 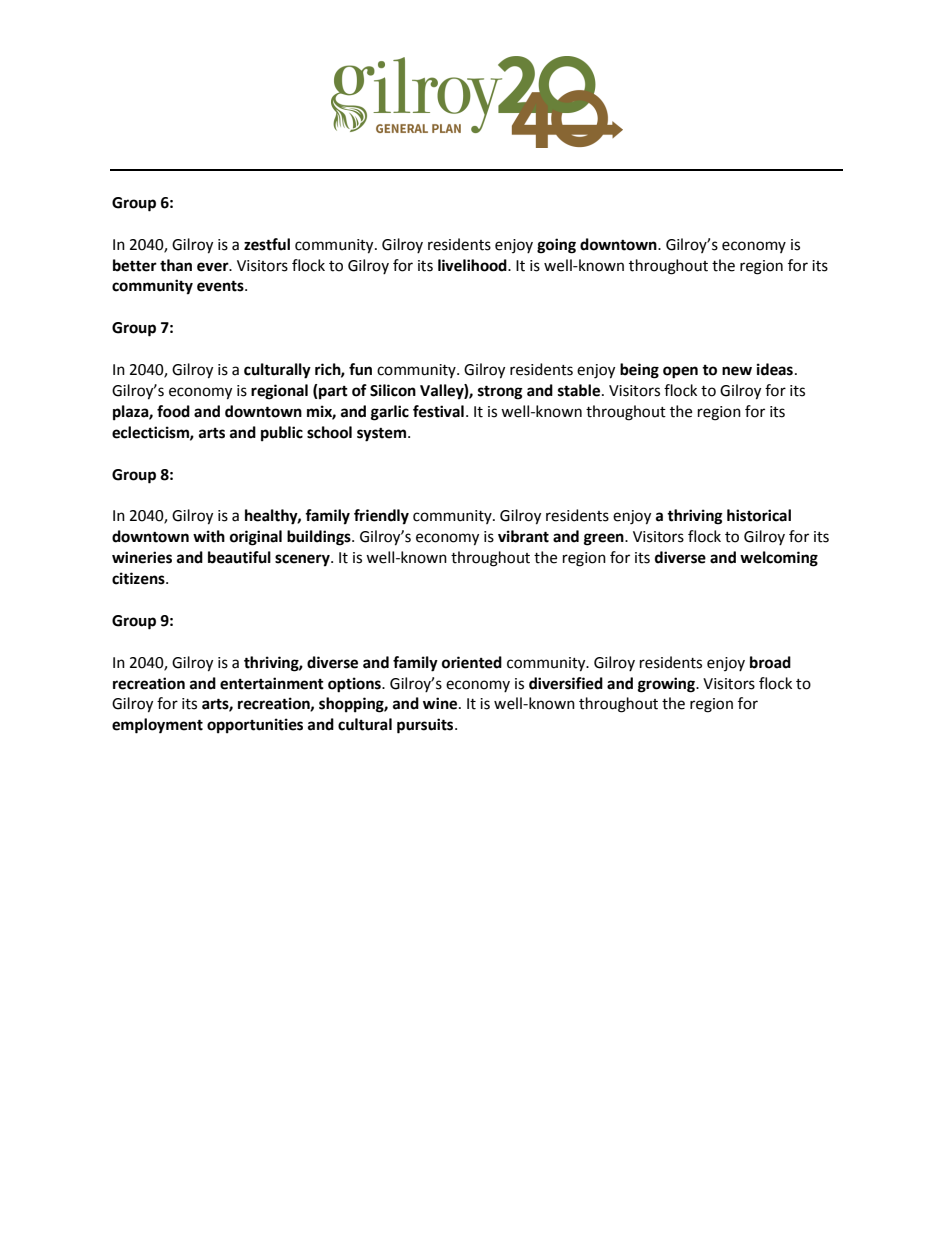 I want to click on than, so click(x=176, y=265).
